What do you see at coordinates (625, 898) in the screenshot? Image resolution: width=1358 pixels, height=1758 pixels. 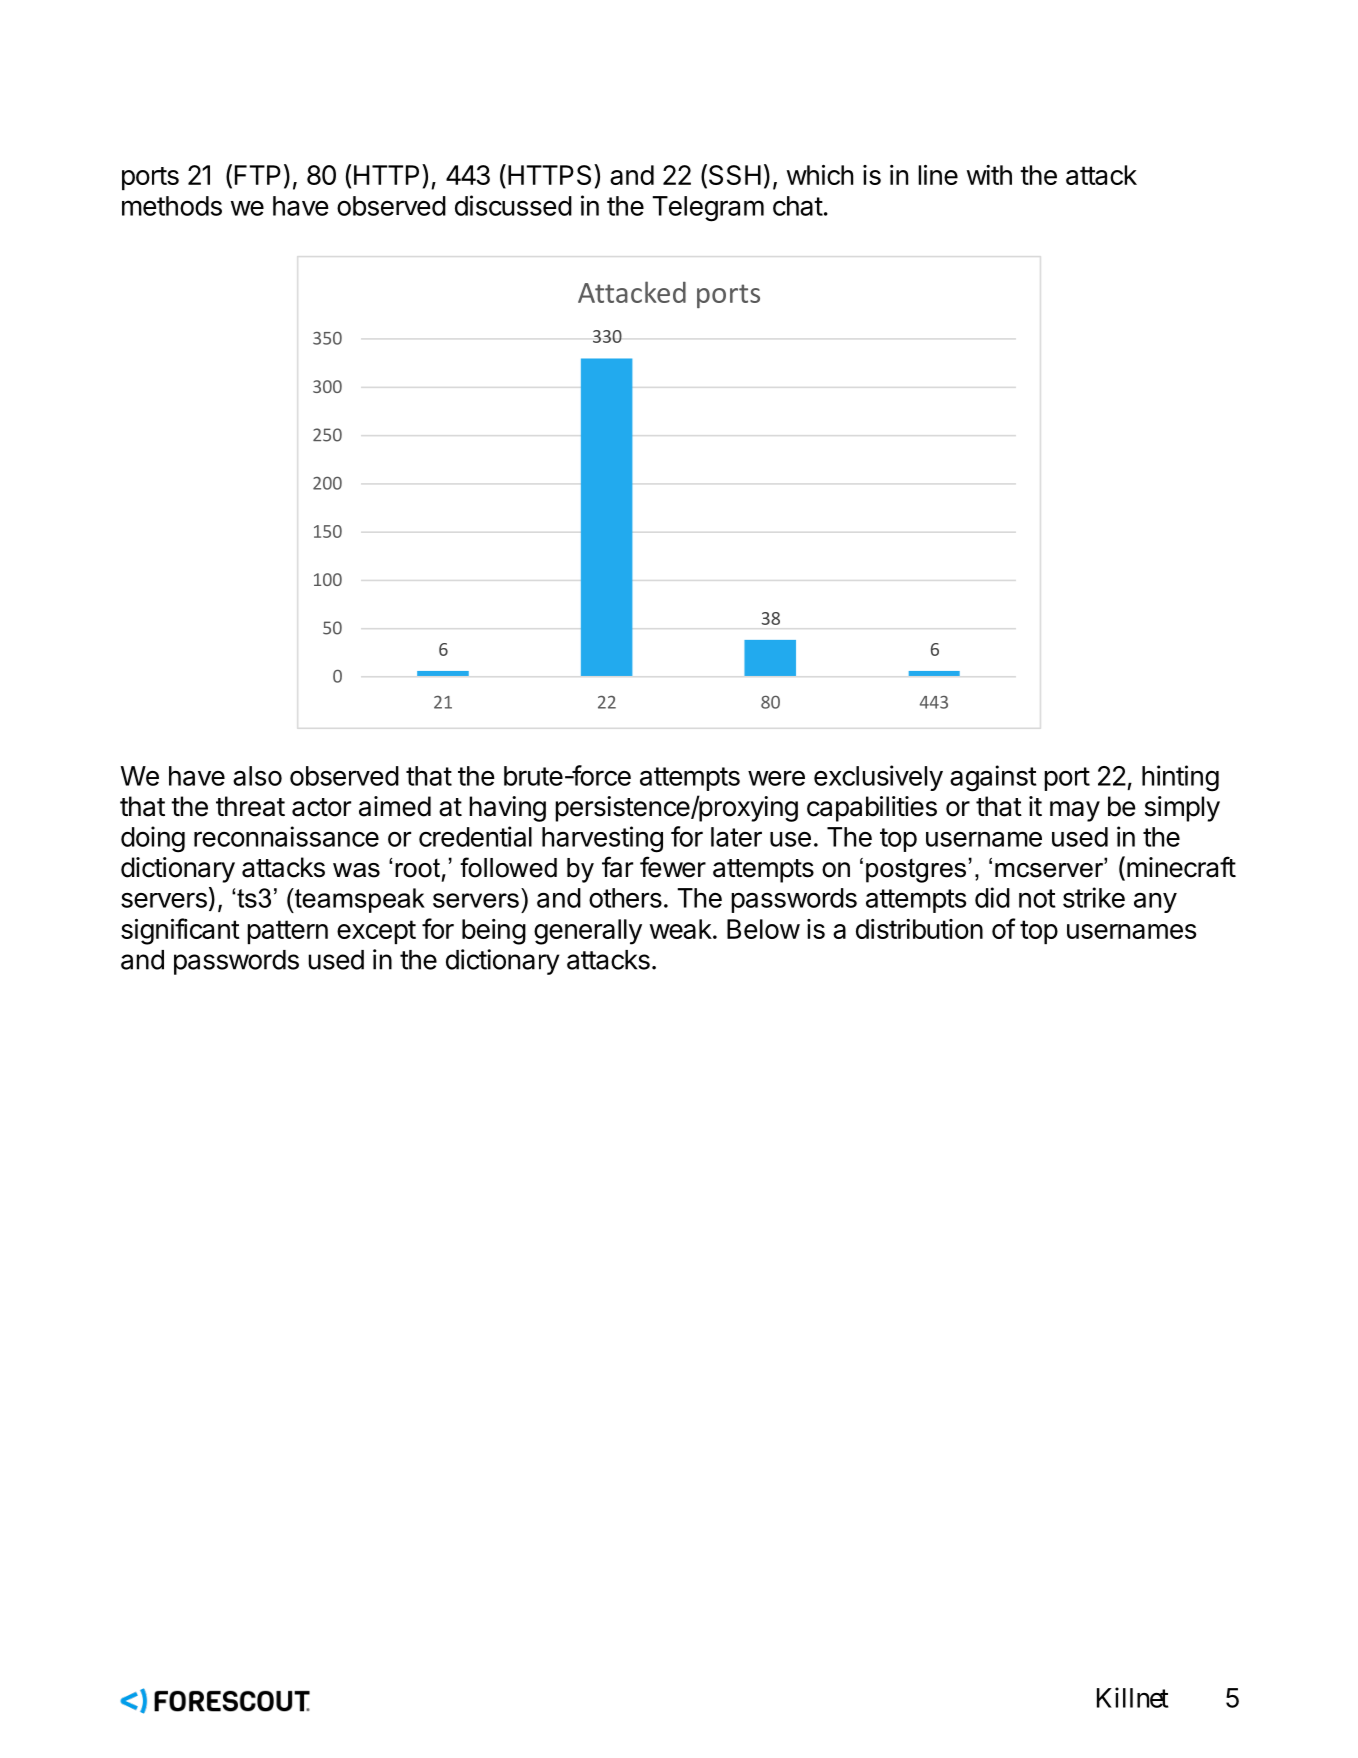 I see `others` at bounding box center [625, 898].
